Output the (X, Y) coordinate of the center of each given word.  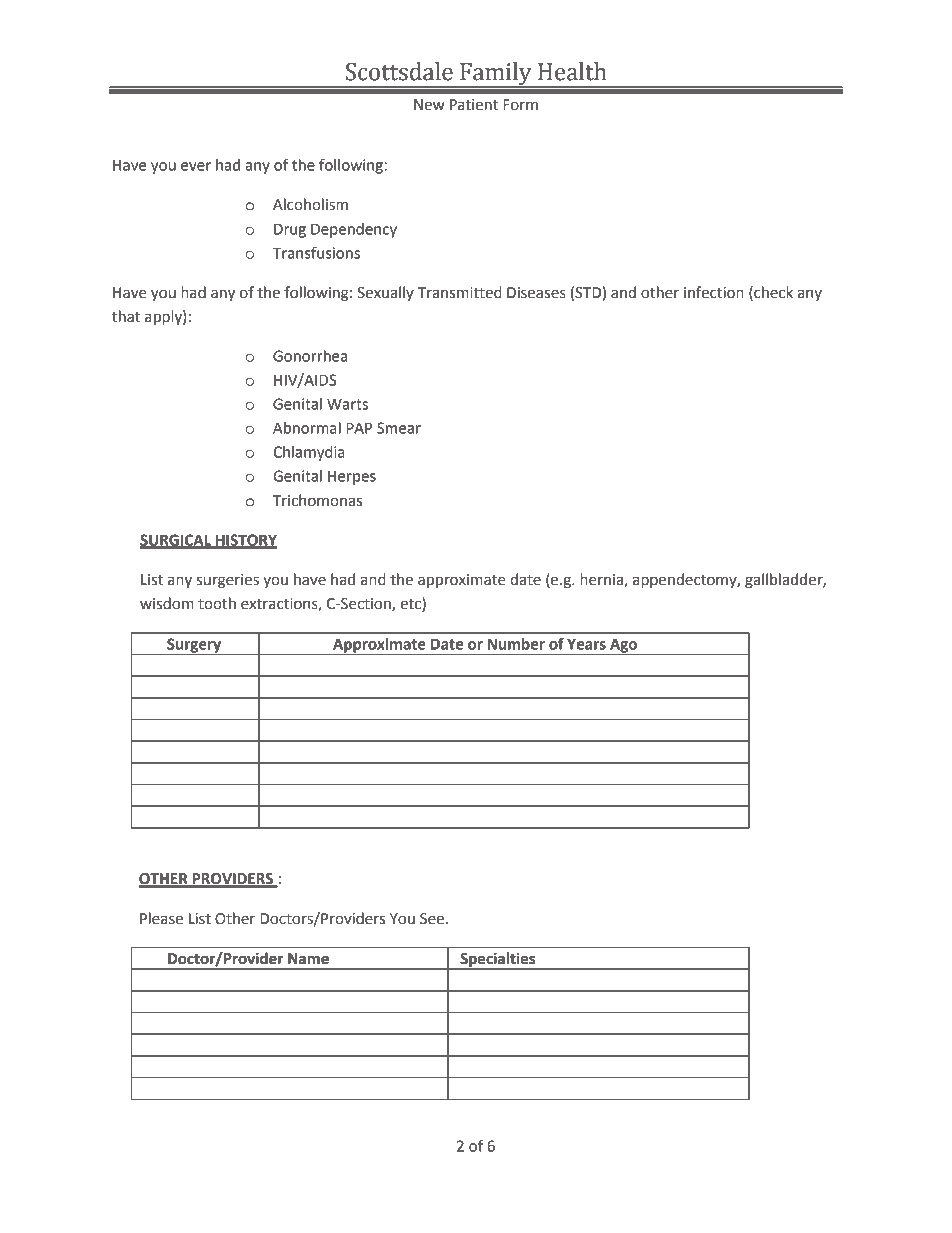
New (429, 105)
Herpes (352, 478)
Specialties (498, 961)
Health (572, 71)
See (432, 919)
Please (161, 918)
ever (196, 166)
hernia (601, 579)
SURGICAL (176, 541)
